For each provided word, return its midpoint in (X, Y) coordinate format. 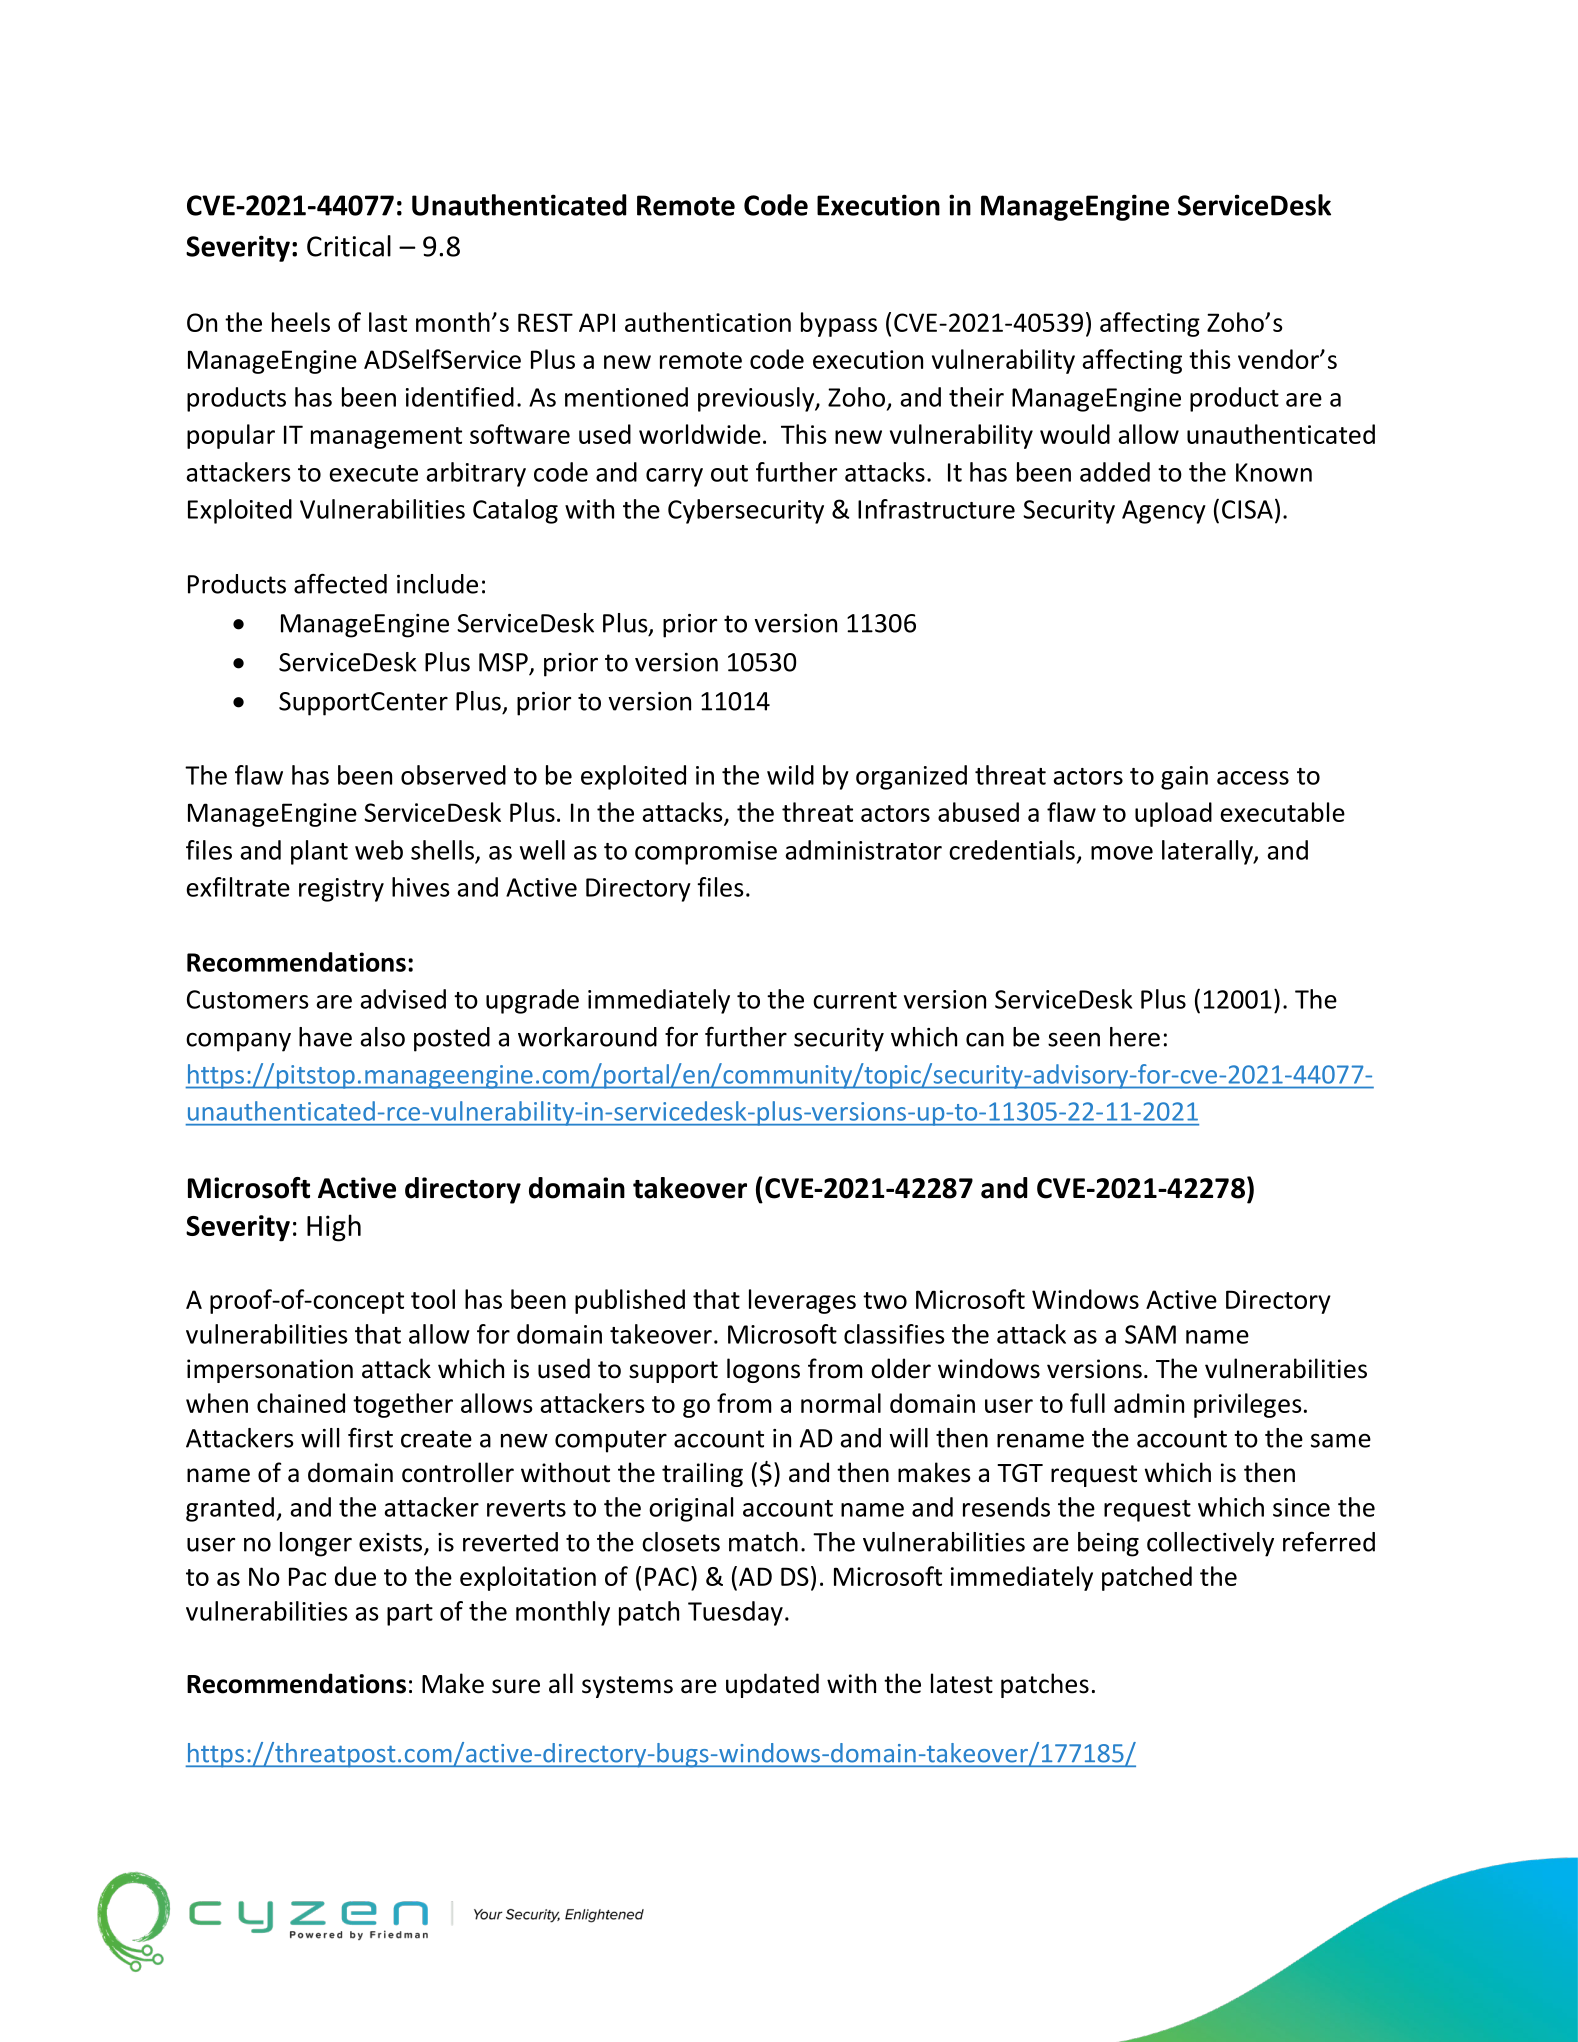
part (410, 1615)
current (855, 1000)
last (388, 322)
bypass (839, 324)
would (1075, 434)
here (1135, 1037)
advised (403, 999)
